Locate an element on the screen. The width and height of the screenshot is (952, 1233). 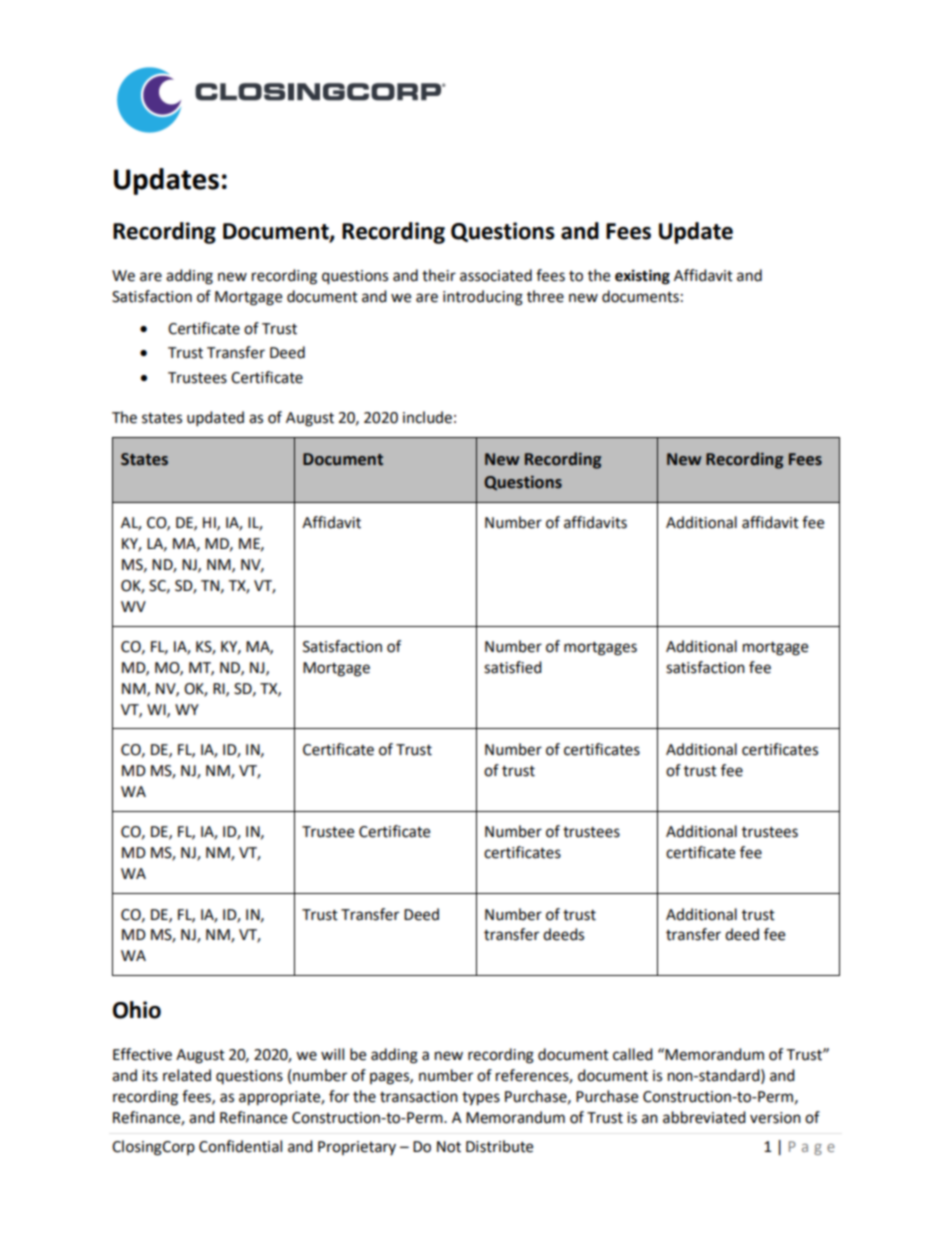
three is located at coordinates (545, 296).
